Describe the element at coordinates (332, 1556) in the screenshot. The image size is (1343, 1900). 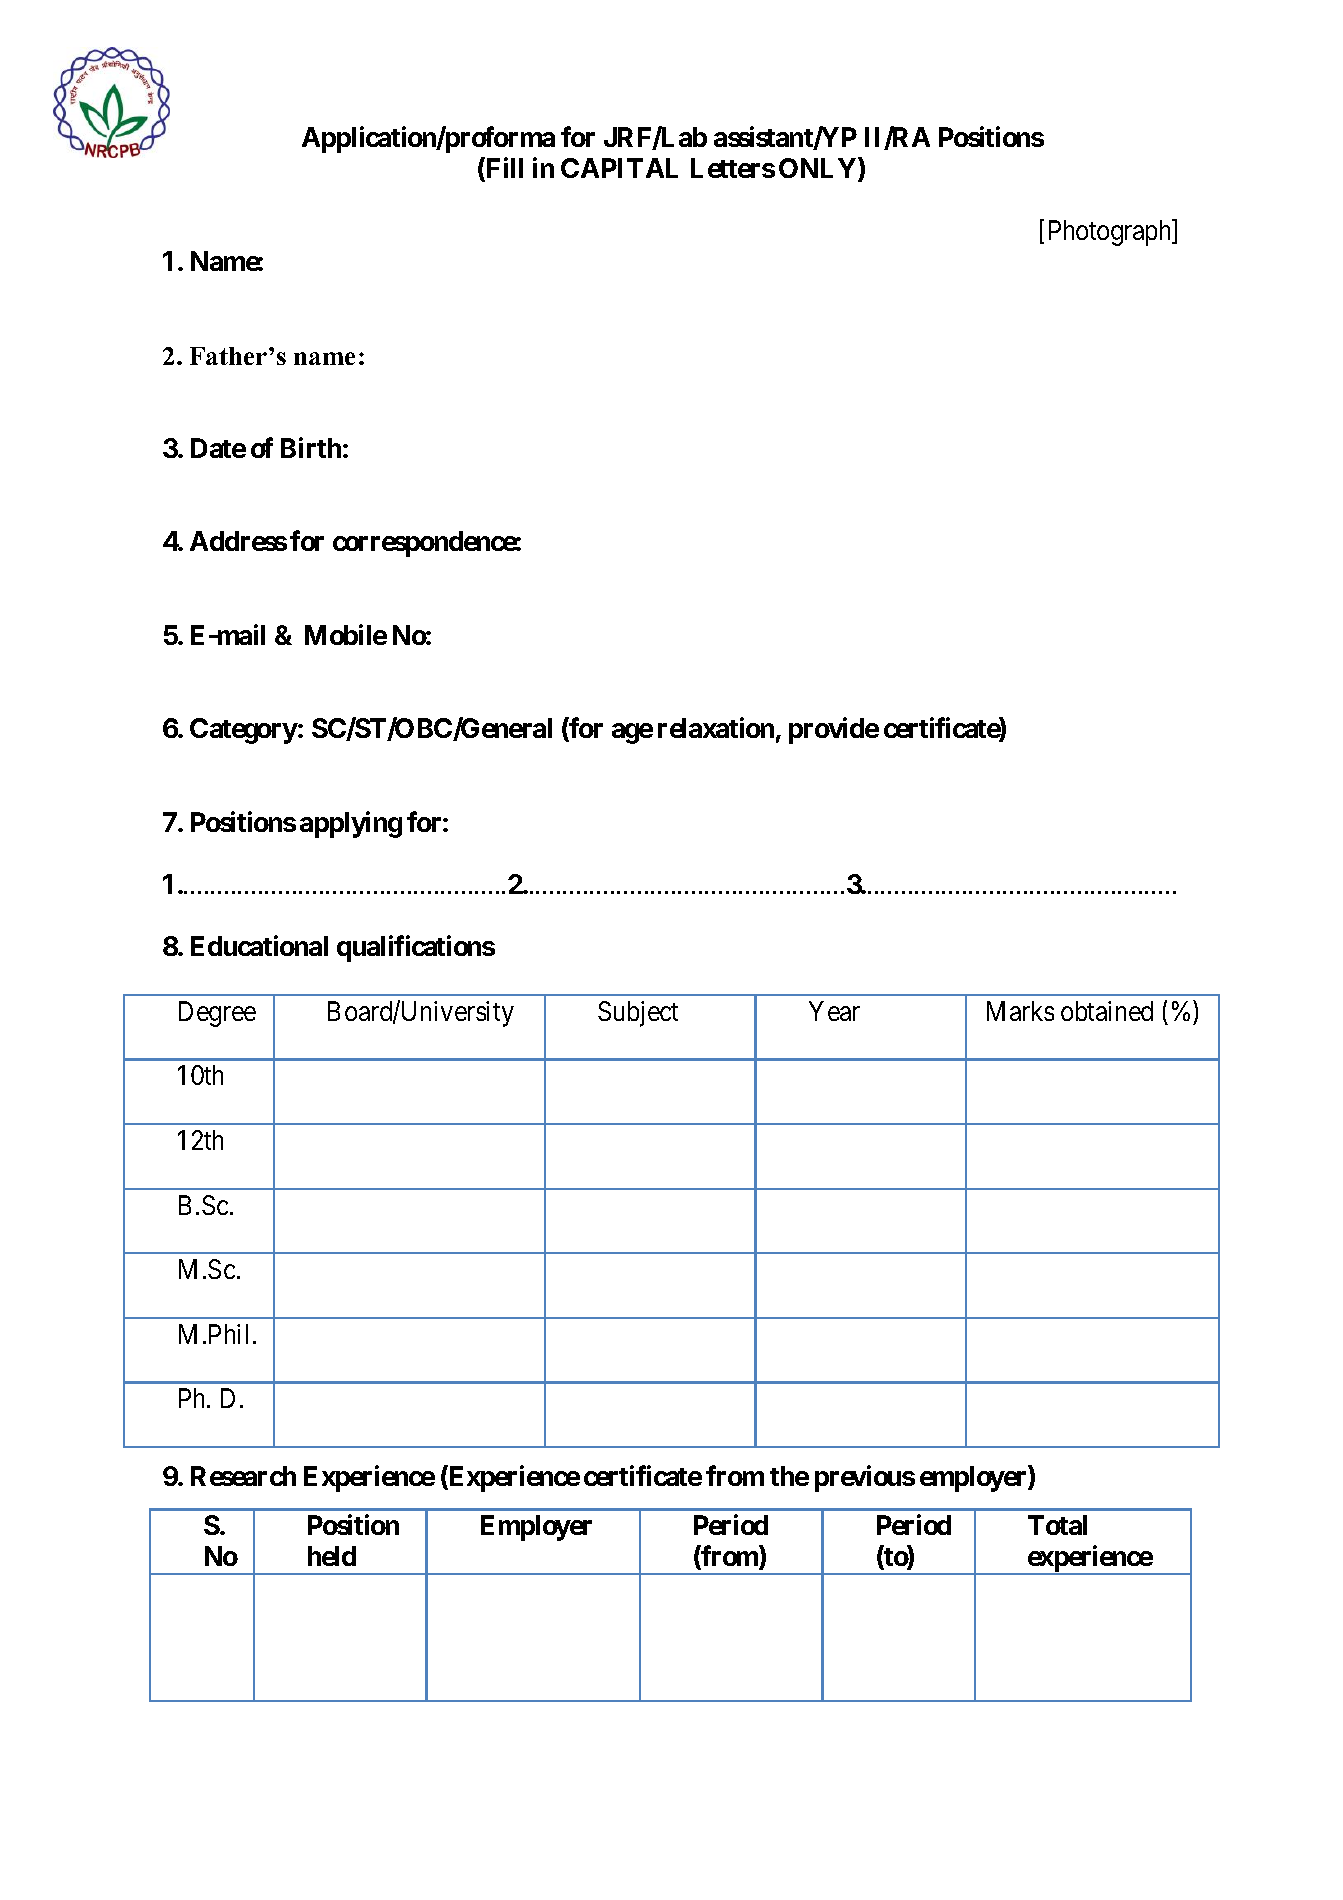
I see `held` at that location.
